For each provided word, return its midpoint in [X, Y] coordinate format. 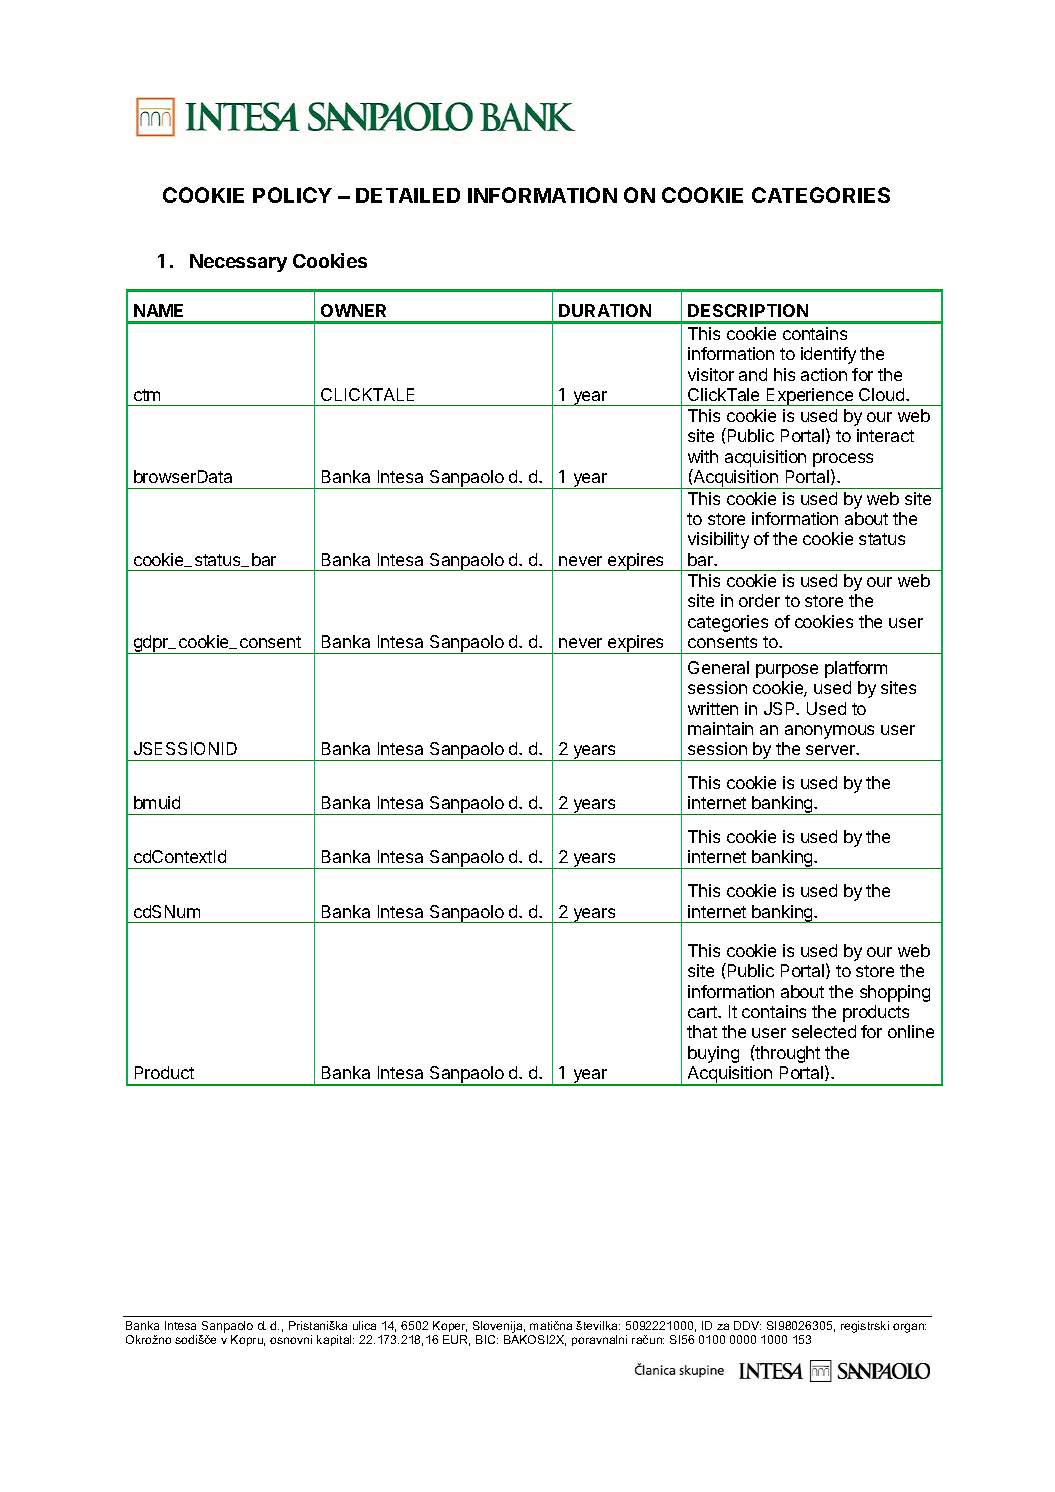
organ [909, 1328]
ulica [364, 1325]
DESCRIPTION [748, 310]
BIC [487, 1339]
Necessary [238, 263]
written [713, 708]
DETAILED [408, 195]
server [831, 750]
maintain [720, 728]
